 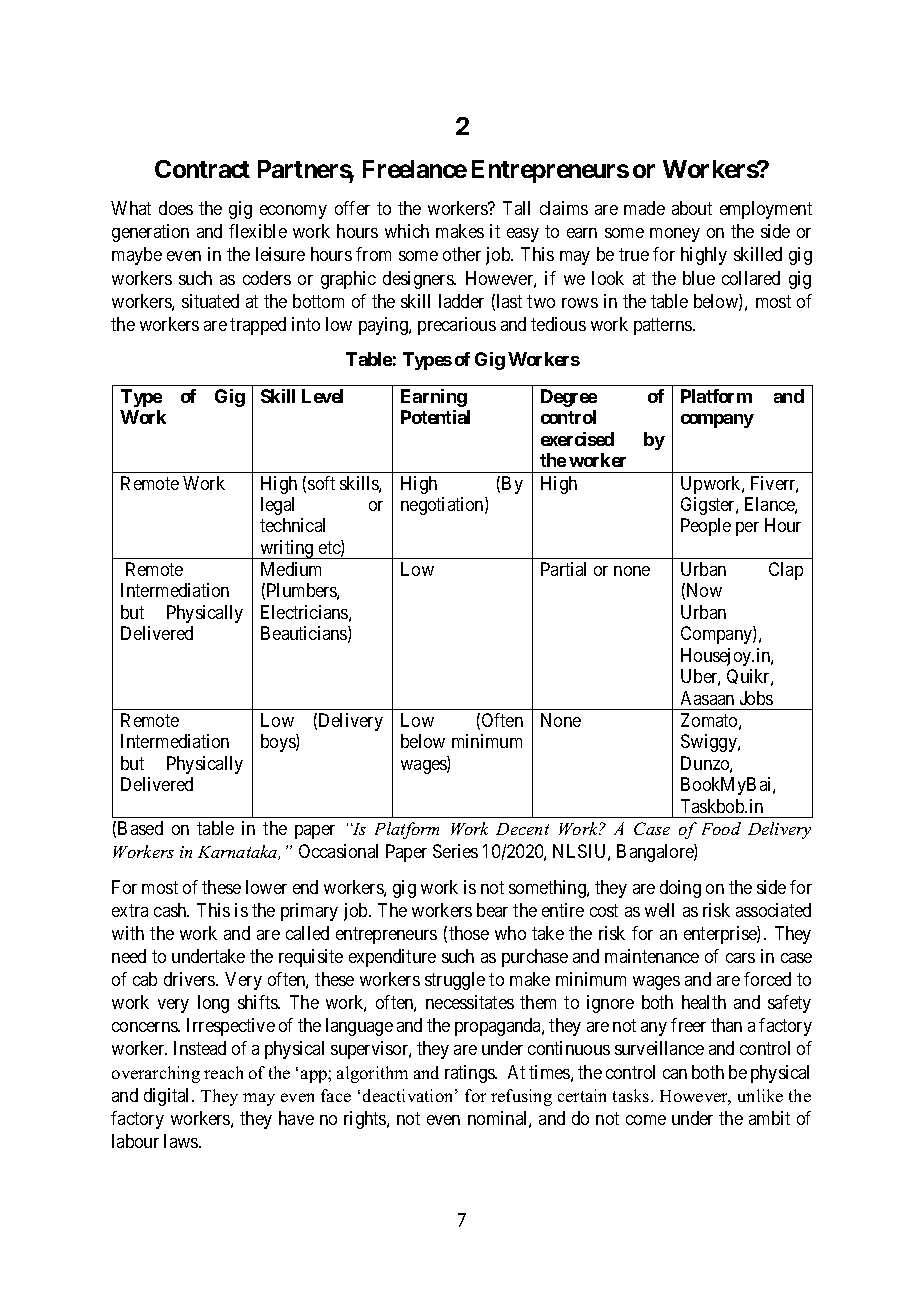 What do you see at coordinates (760, 1095) in the document?
I see `unlike` at bounding box center [760, 1095].
